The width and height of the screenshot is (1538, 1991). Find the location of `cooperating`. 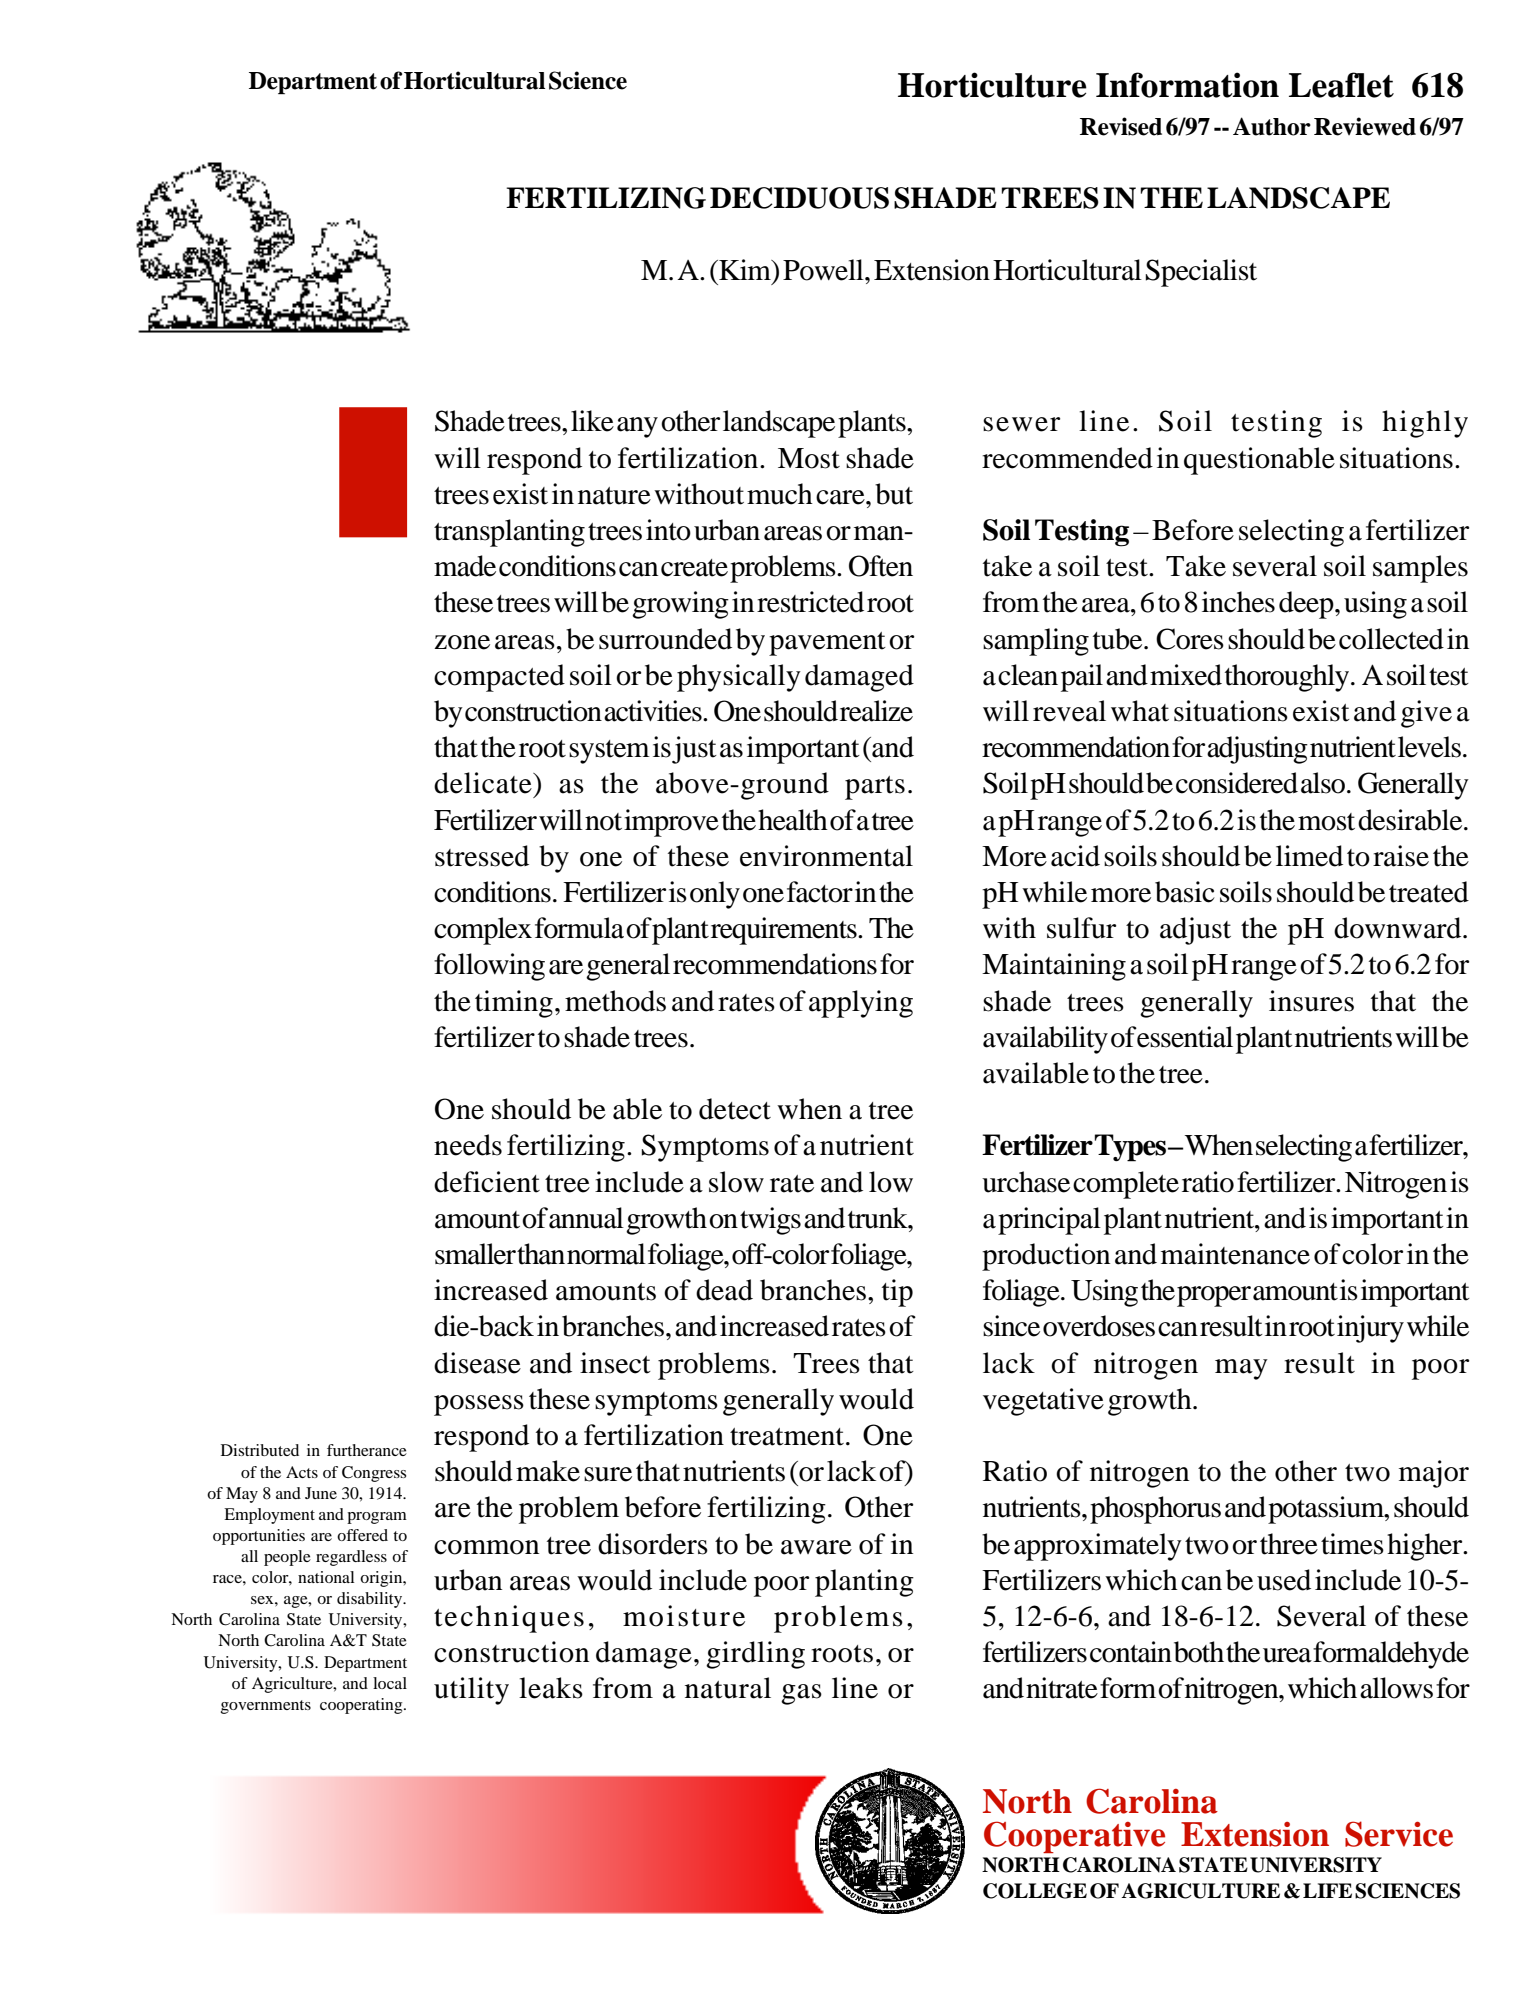

cooperating is located at coordinates (362, 1706).
